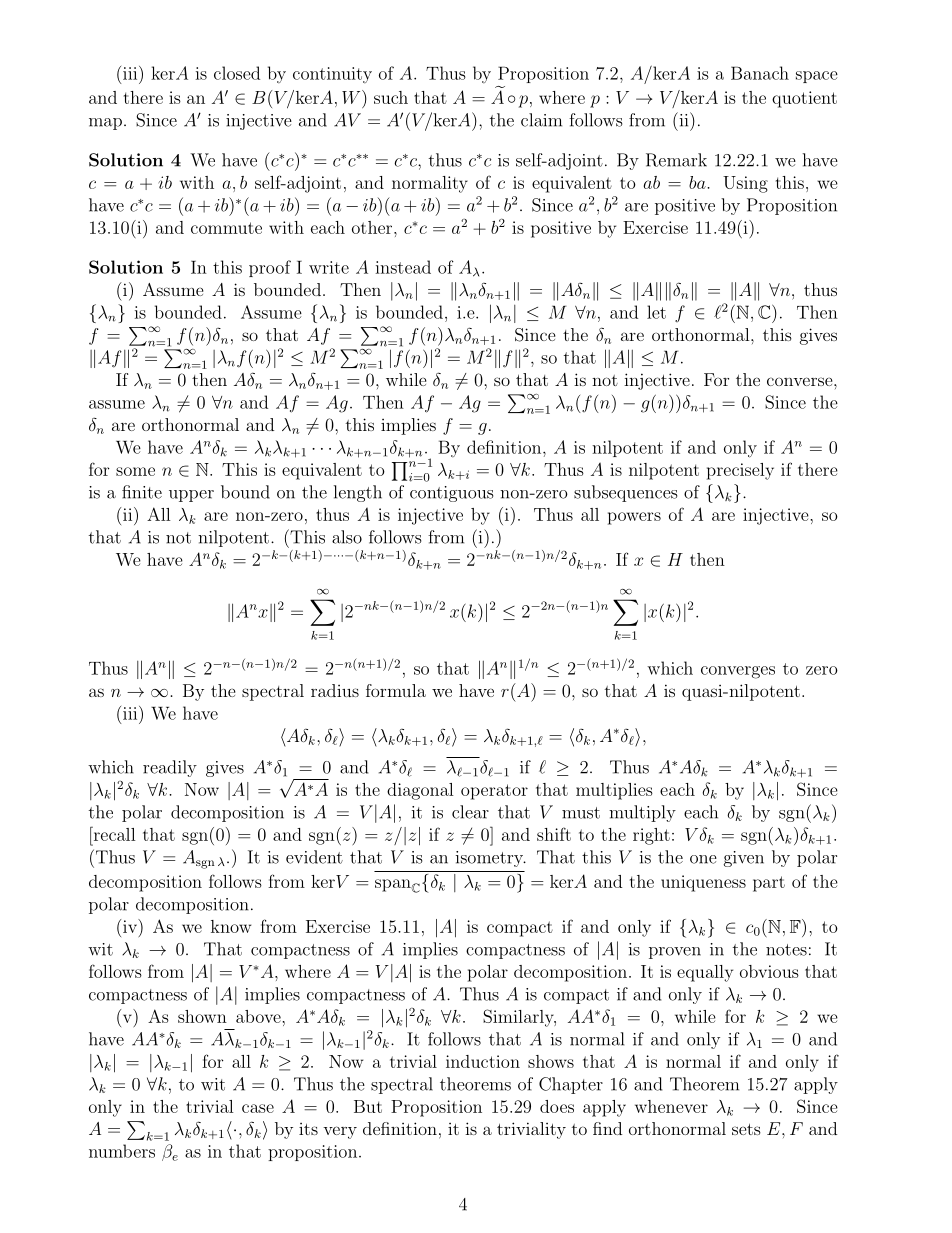  I want to click on converges, so click(738, 672).
